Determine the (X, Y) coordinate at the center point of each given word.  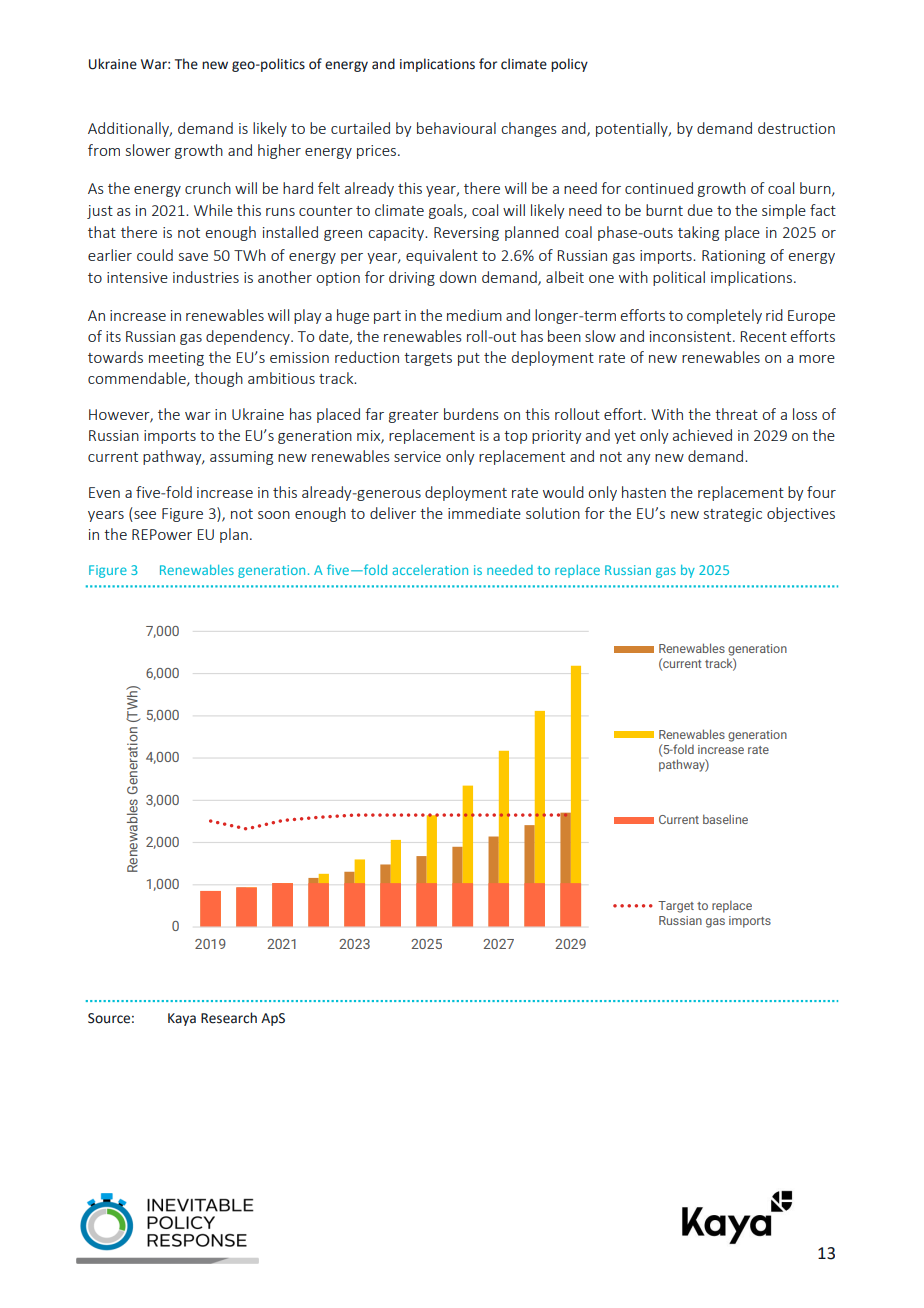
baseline (725, 819)
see (144, 516)
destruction (796, 128)
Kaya (182, 1019)
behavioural (456, 128)
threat (736, 414)
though (218, 379)
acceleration (430, 570)
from (104, 150)
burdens (471, 414)
